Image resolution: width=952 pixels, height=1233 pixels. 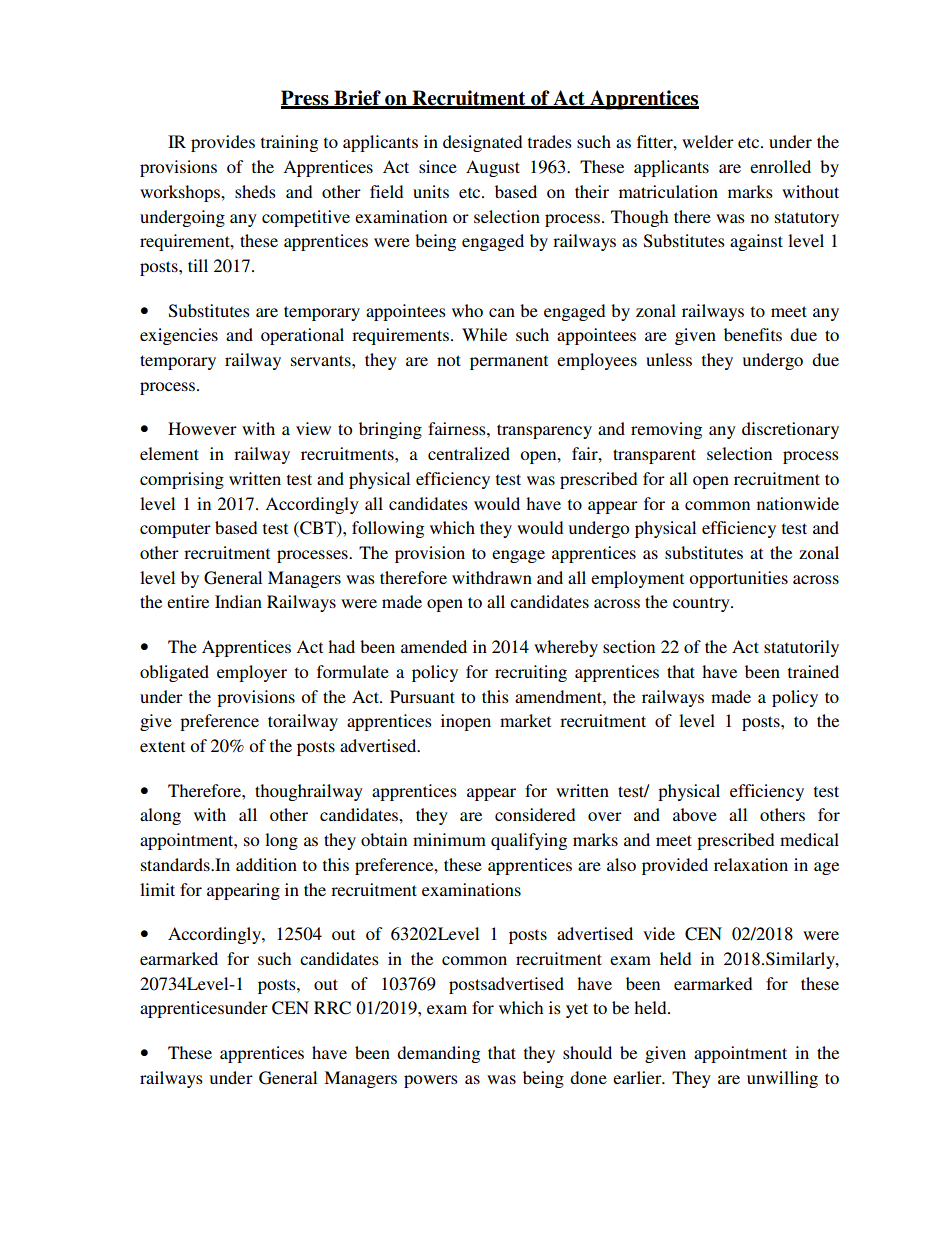 What do you see at coordinates (509, 362) in the screenshot?
I see `permanent` at bounding box center [509, 362].
